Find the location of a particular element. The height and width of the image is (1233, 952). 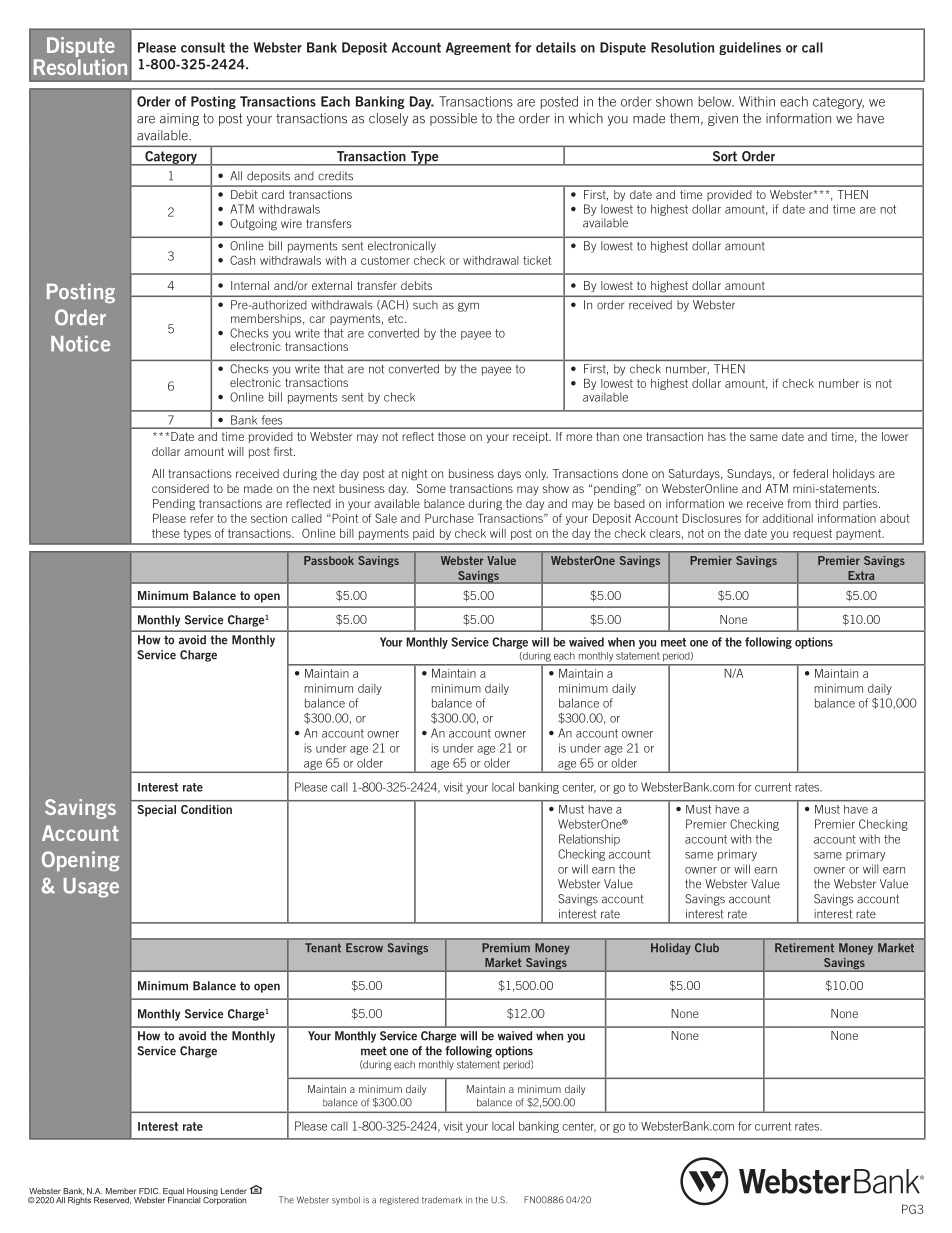

Agreement is located at coordinates (478, 48).
